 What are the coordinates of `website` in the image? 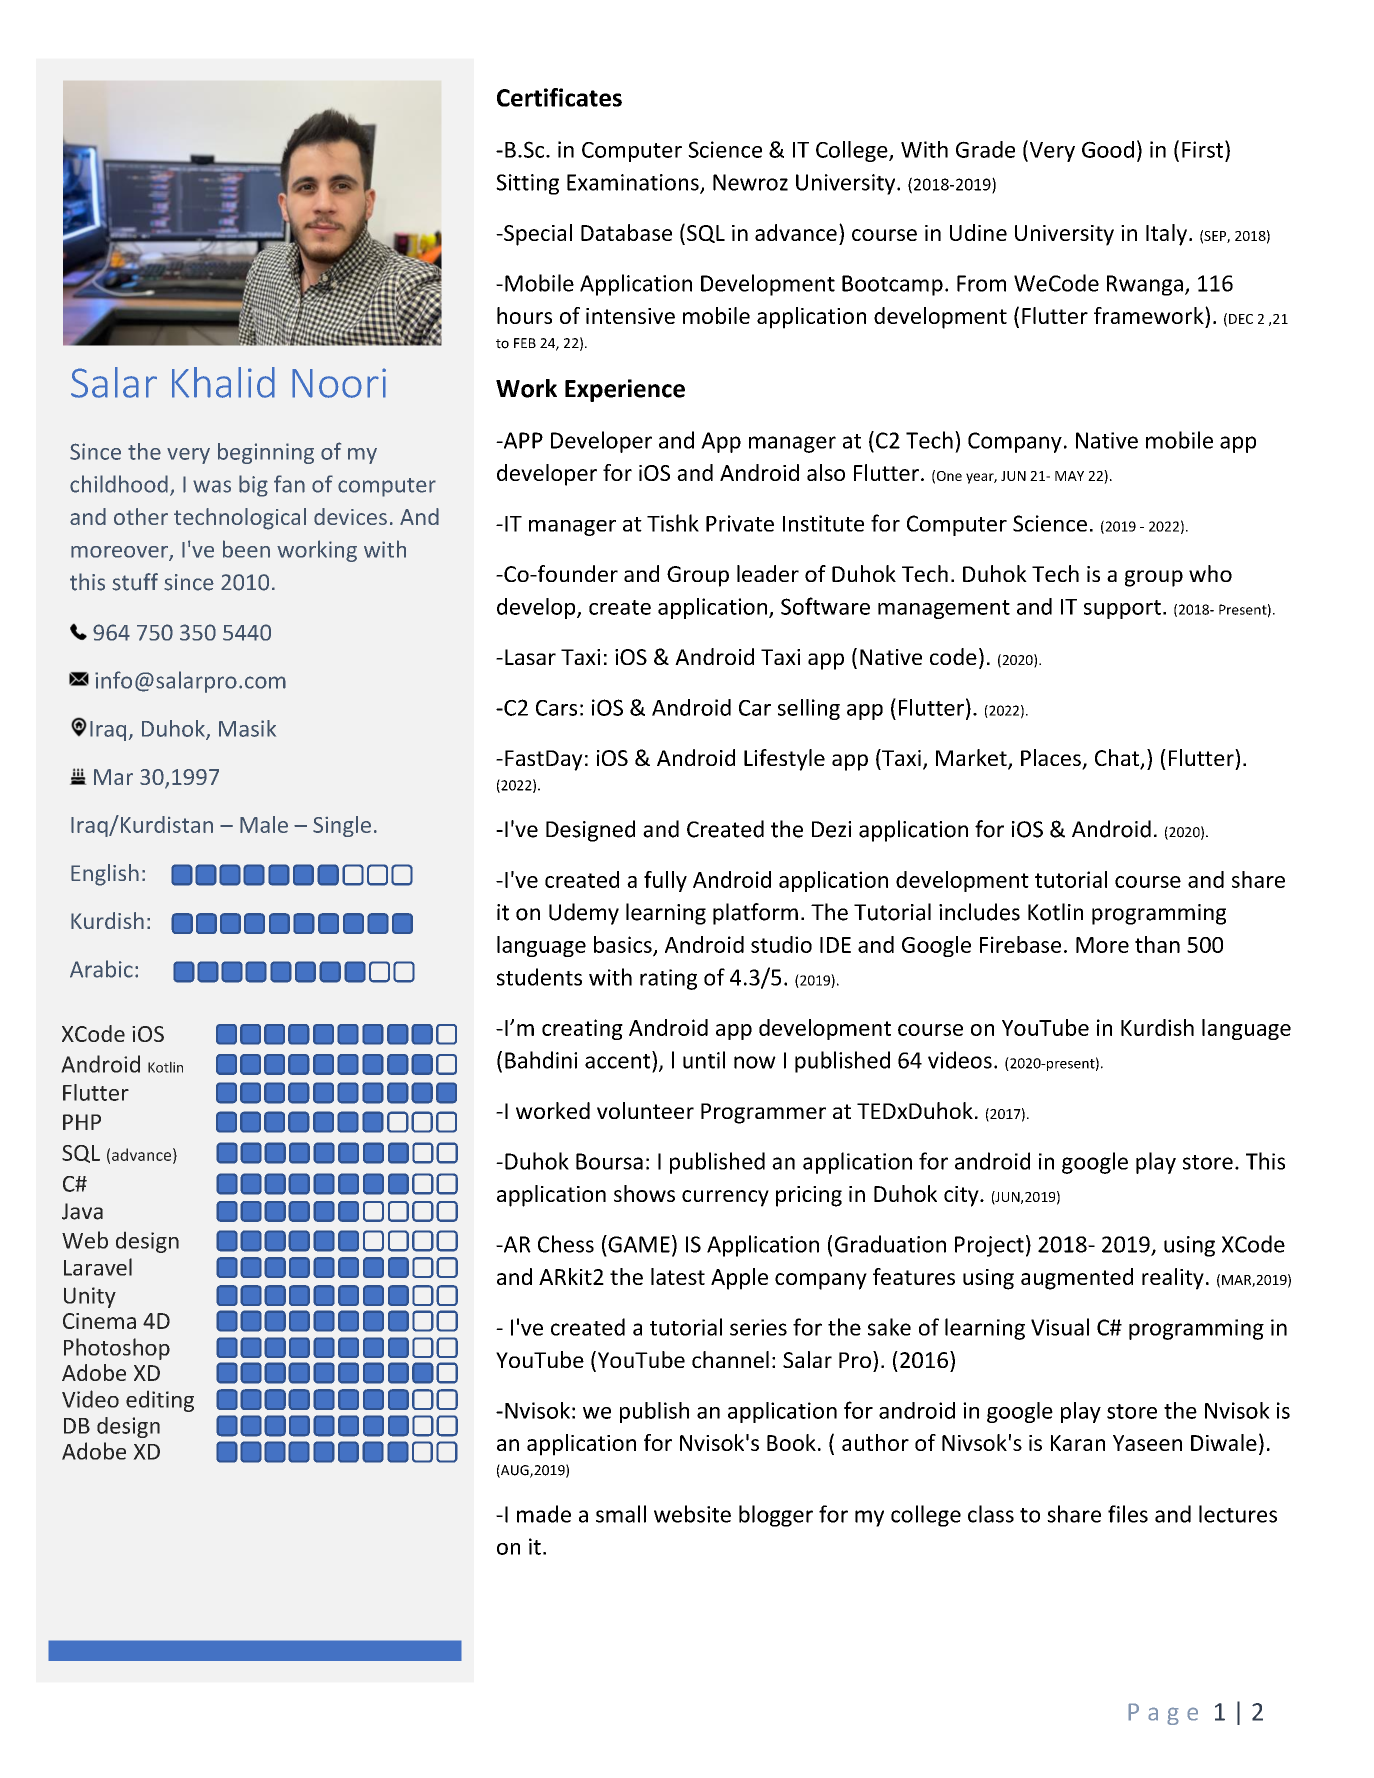 It's located at (692, 1514).
